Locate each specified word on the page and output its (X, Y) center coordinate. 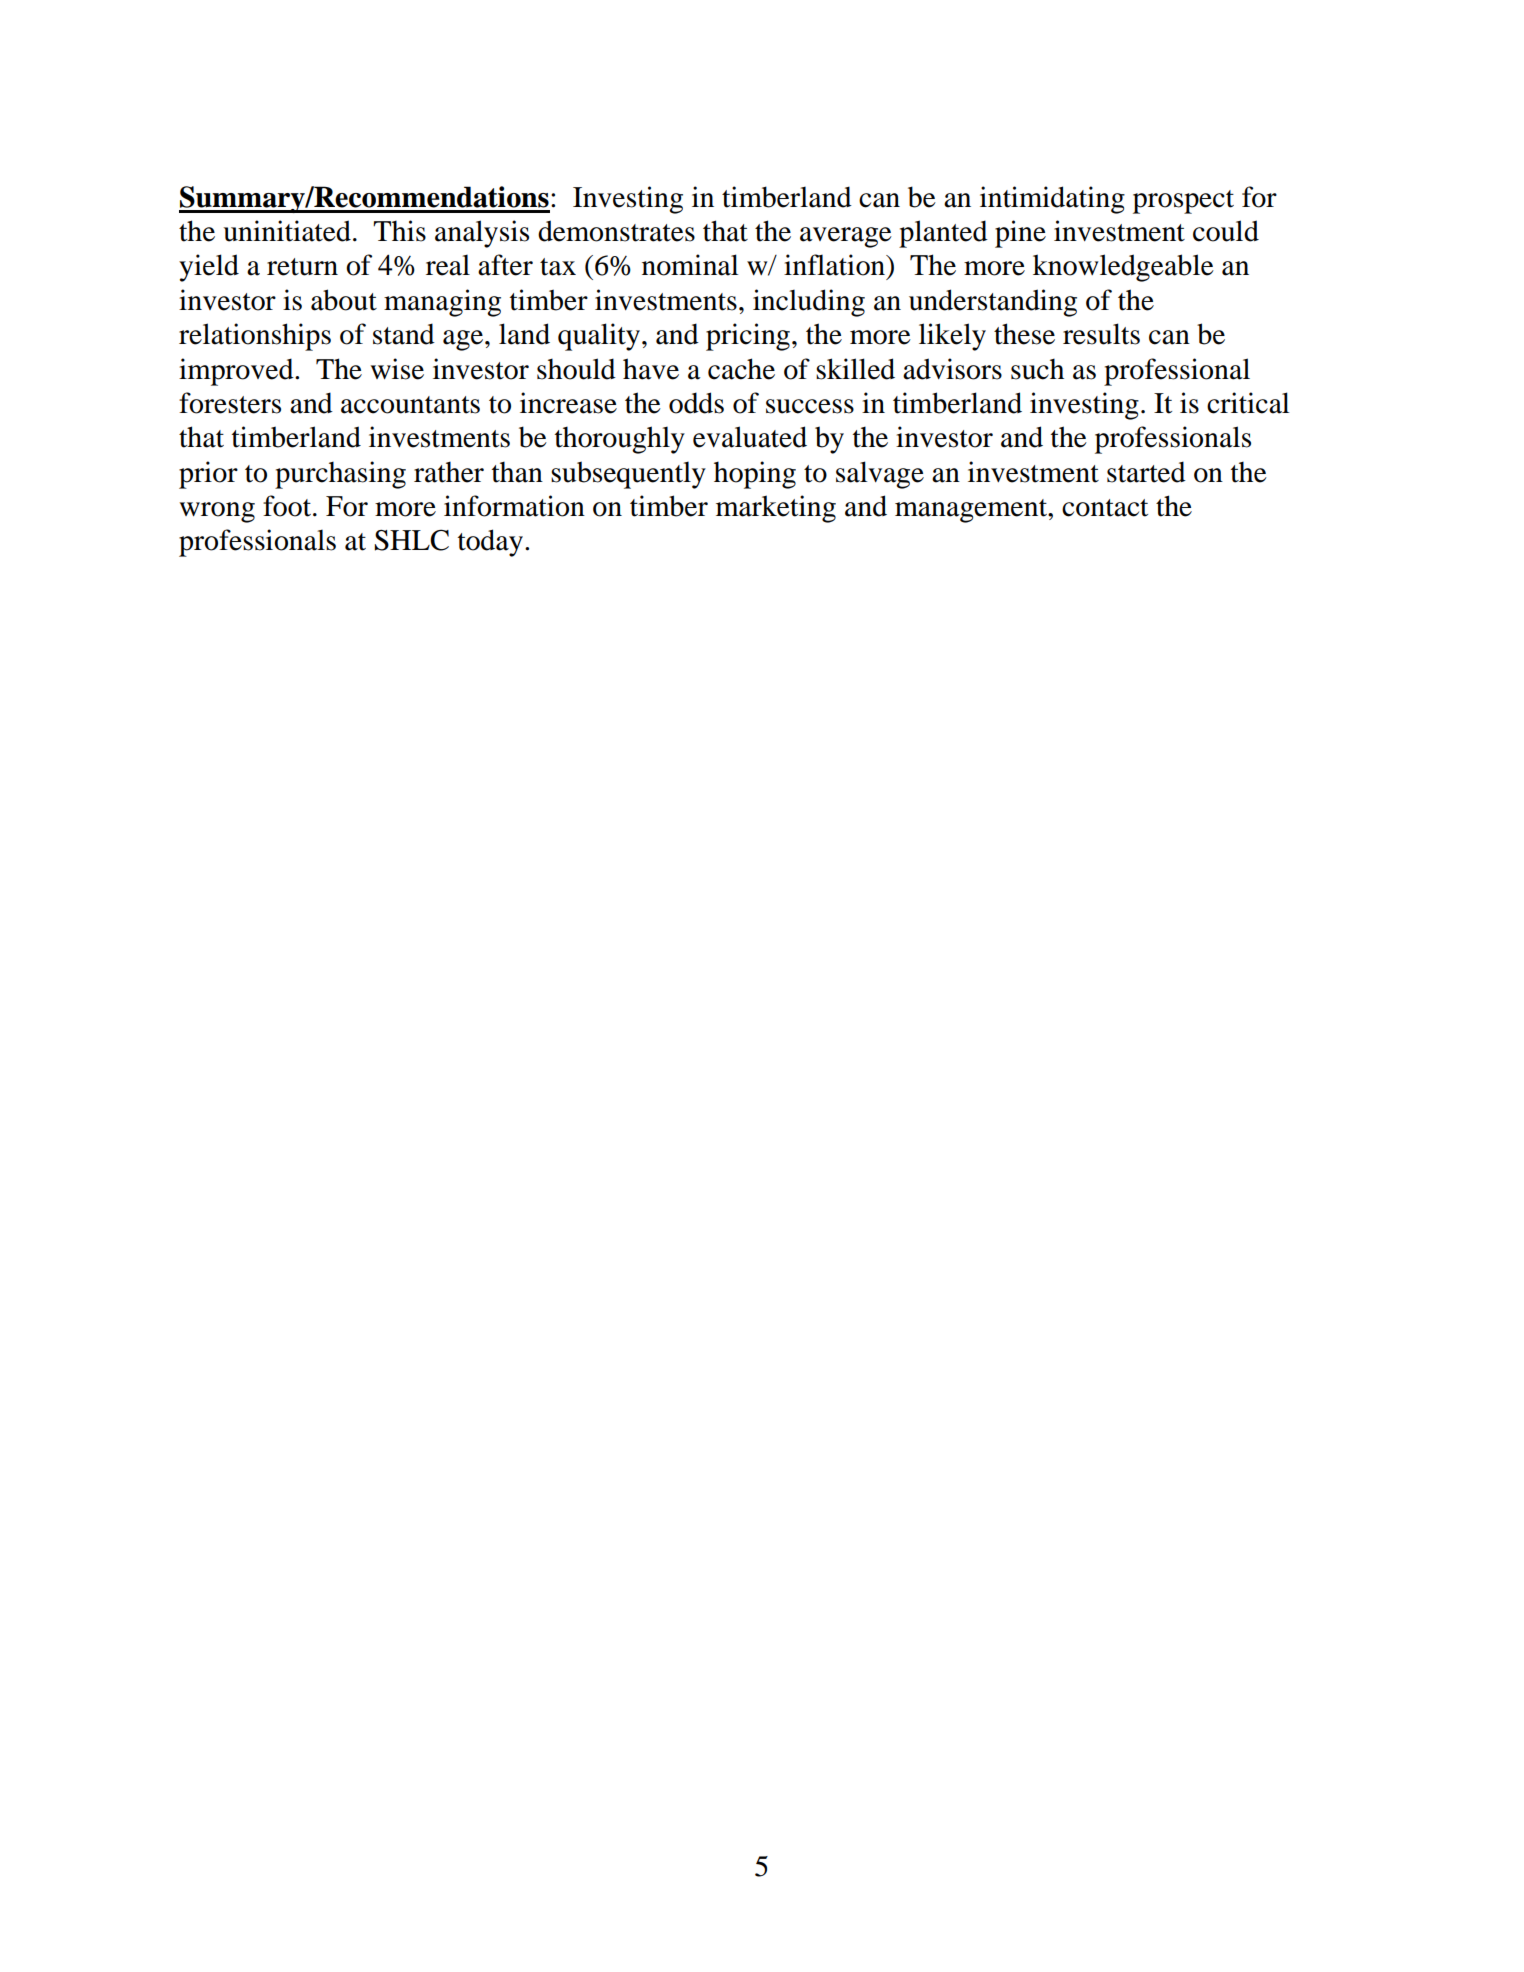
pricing (748, 337)
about (344, 300)
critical (1248, 403)
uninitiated (287, 231)
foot (288, 506)
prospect (1183, 202)
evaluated (750, 437)
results (1101, 334)
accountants (410, 405)
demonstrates (616, 231)
